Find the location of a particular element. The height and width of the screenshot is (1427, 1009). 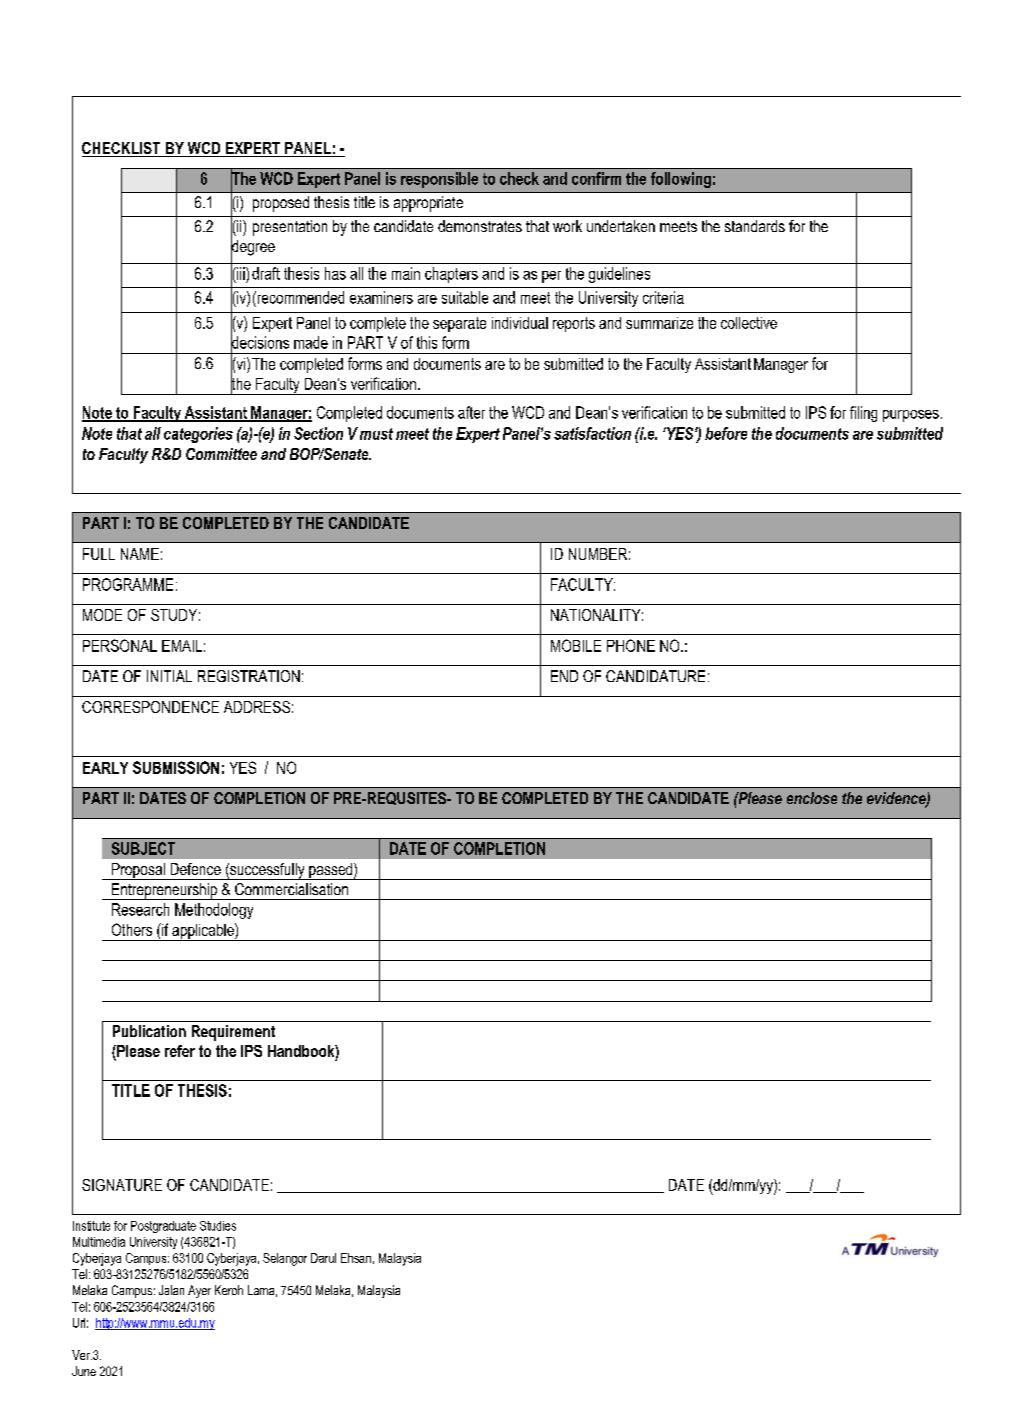

enclose is located at coordinates (812, 798).
